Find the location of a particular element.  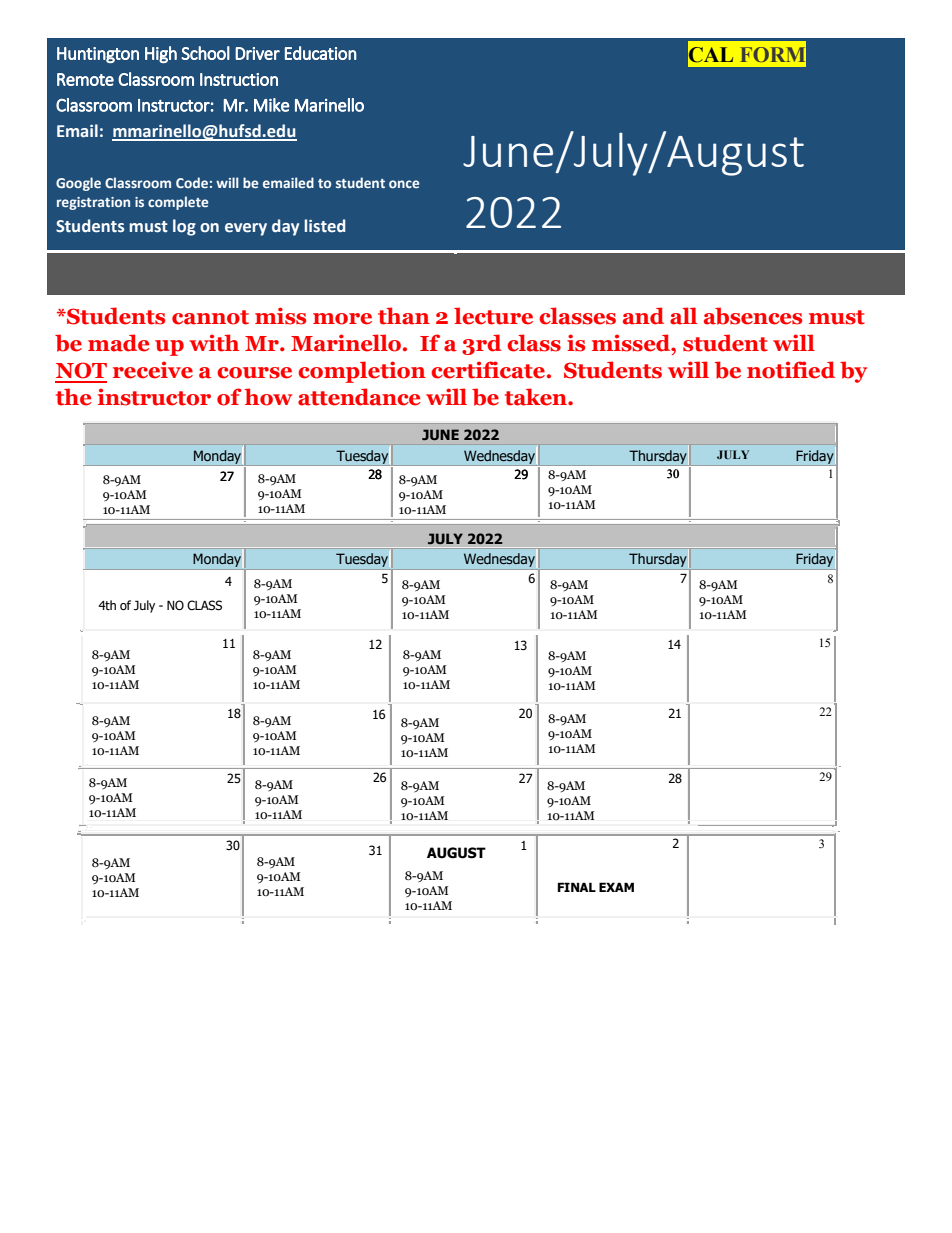

Education is located at coordinates (321, 53).
